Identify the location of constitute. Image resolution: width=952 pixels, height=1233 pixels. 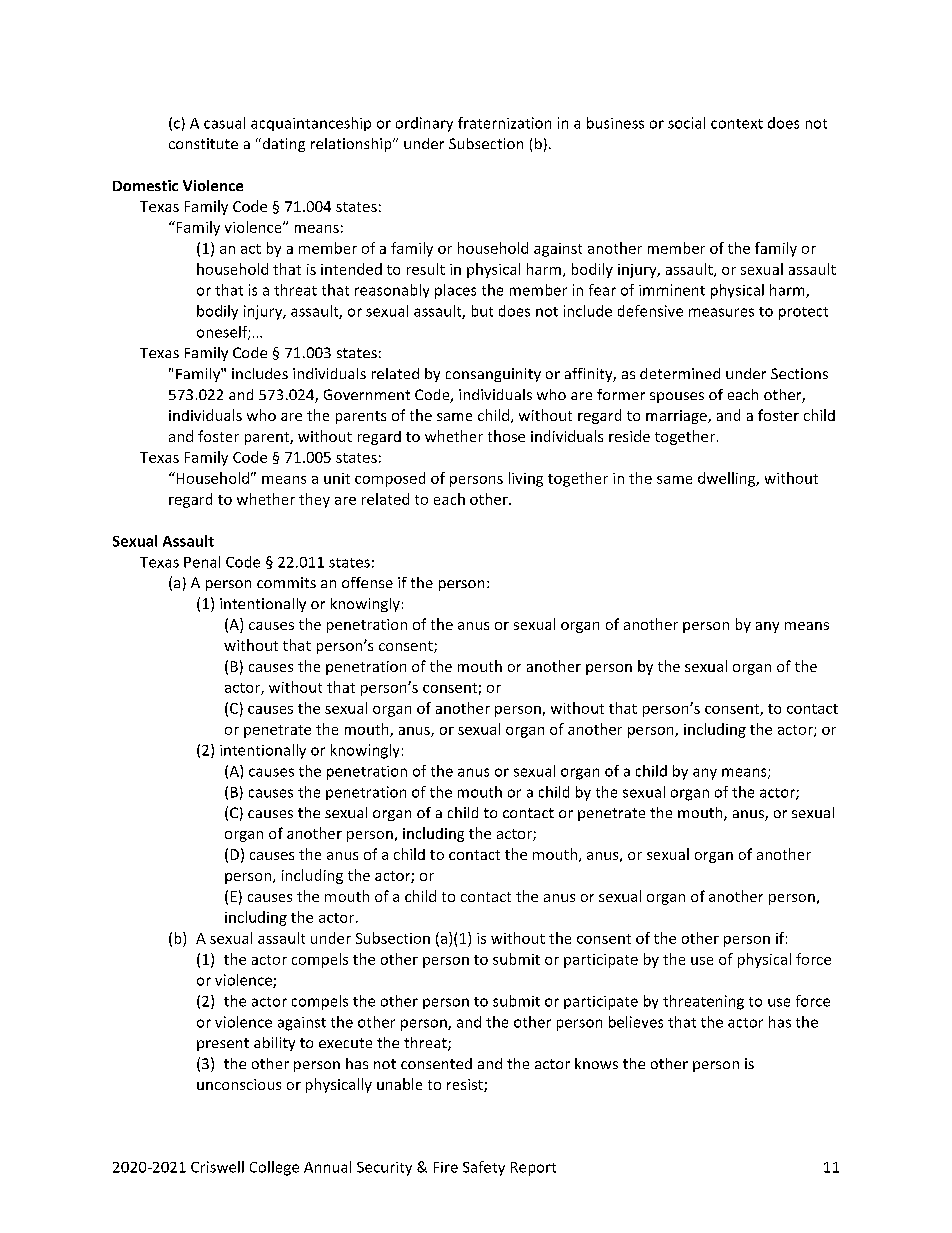
(203, 143).
